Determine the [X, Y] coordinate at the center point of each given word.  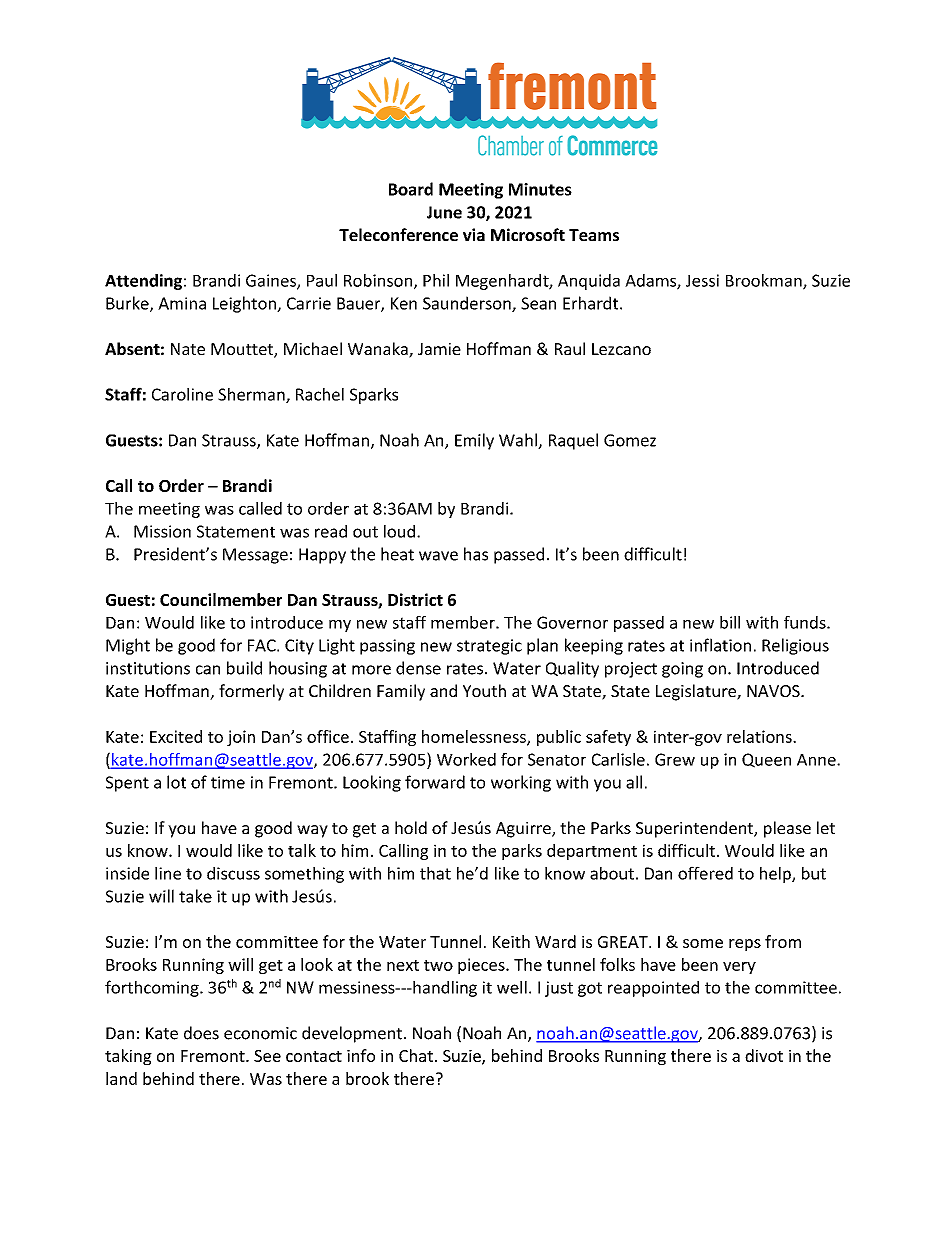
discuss [233, 873]
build [244, 668]
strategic [489, 647]
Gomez [630, 440]
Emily [474, 441]
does [201, 1033]
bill [730, 622]
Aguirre [524, 830]
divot [764, 1055]
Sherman [252, 395]
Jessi [702, 280]
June [444, 212]
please [787, 829]
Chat [416, 1055]
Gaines [272, 281]
